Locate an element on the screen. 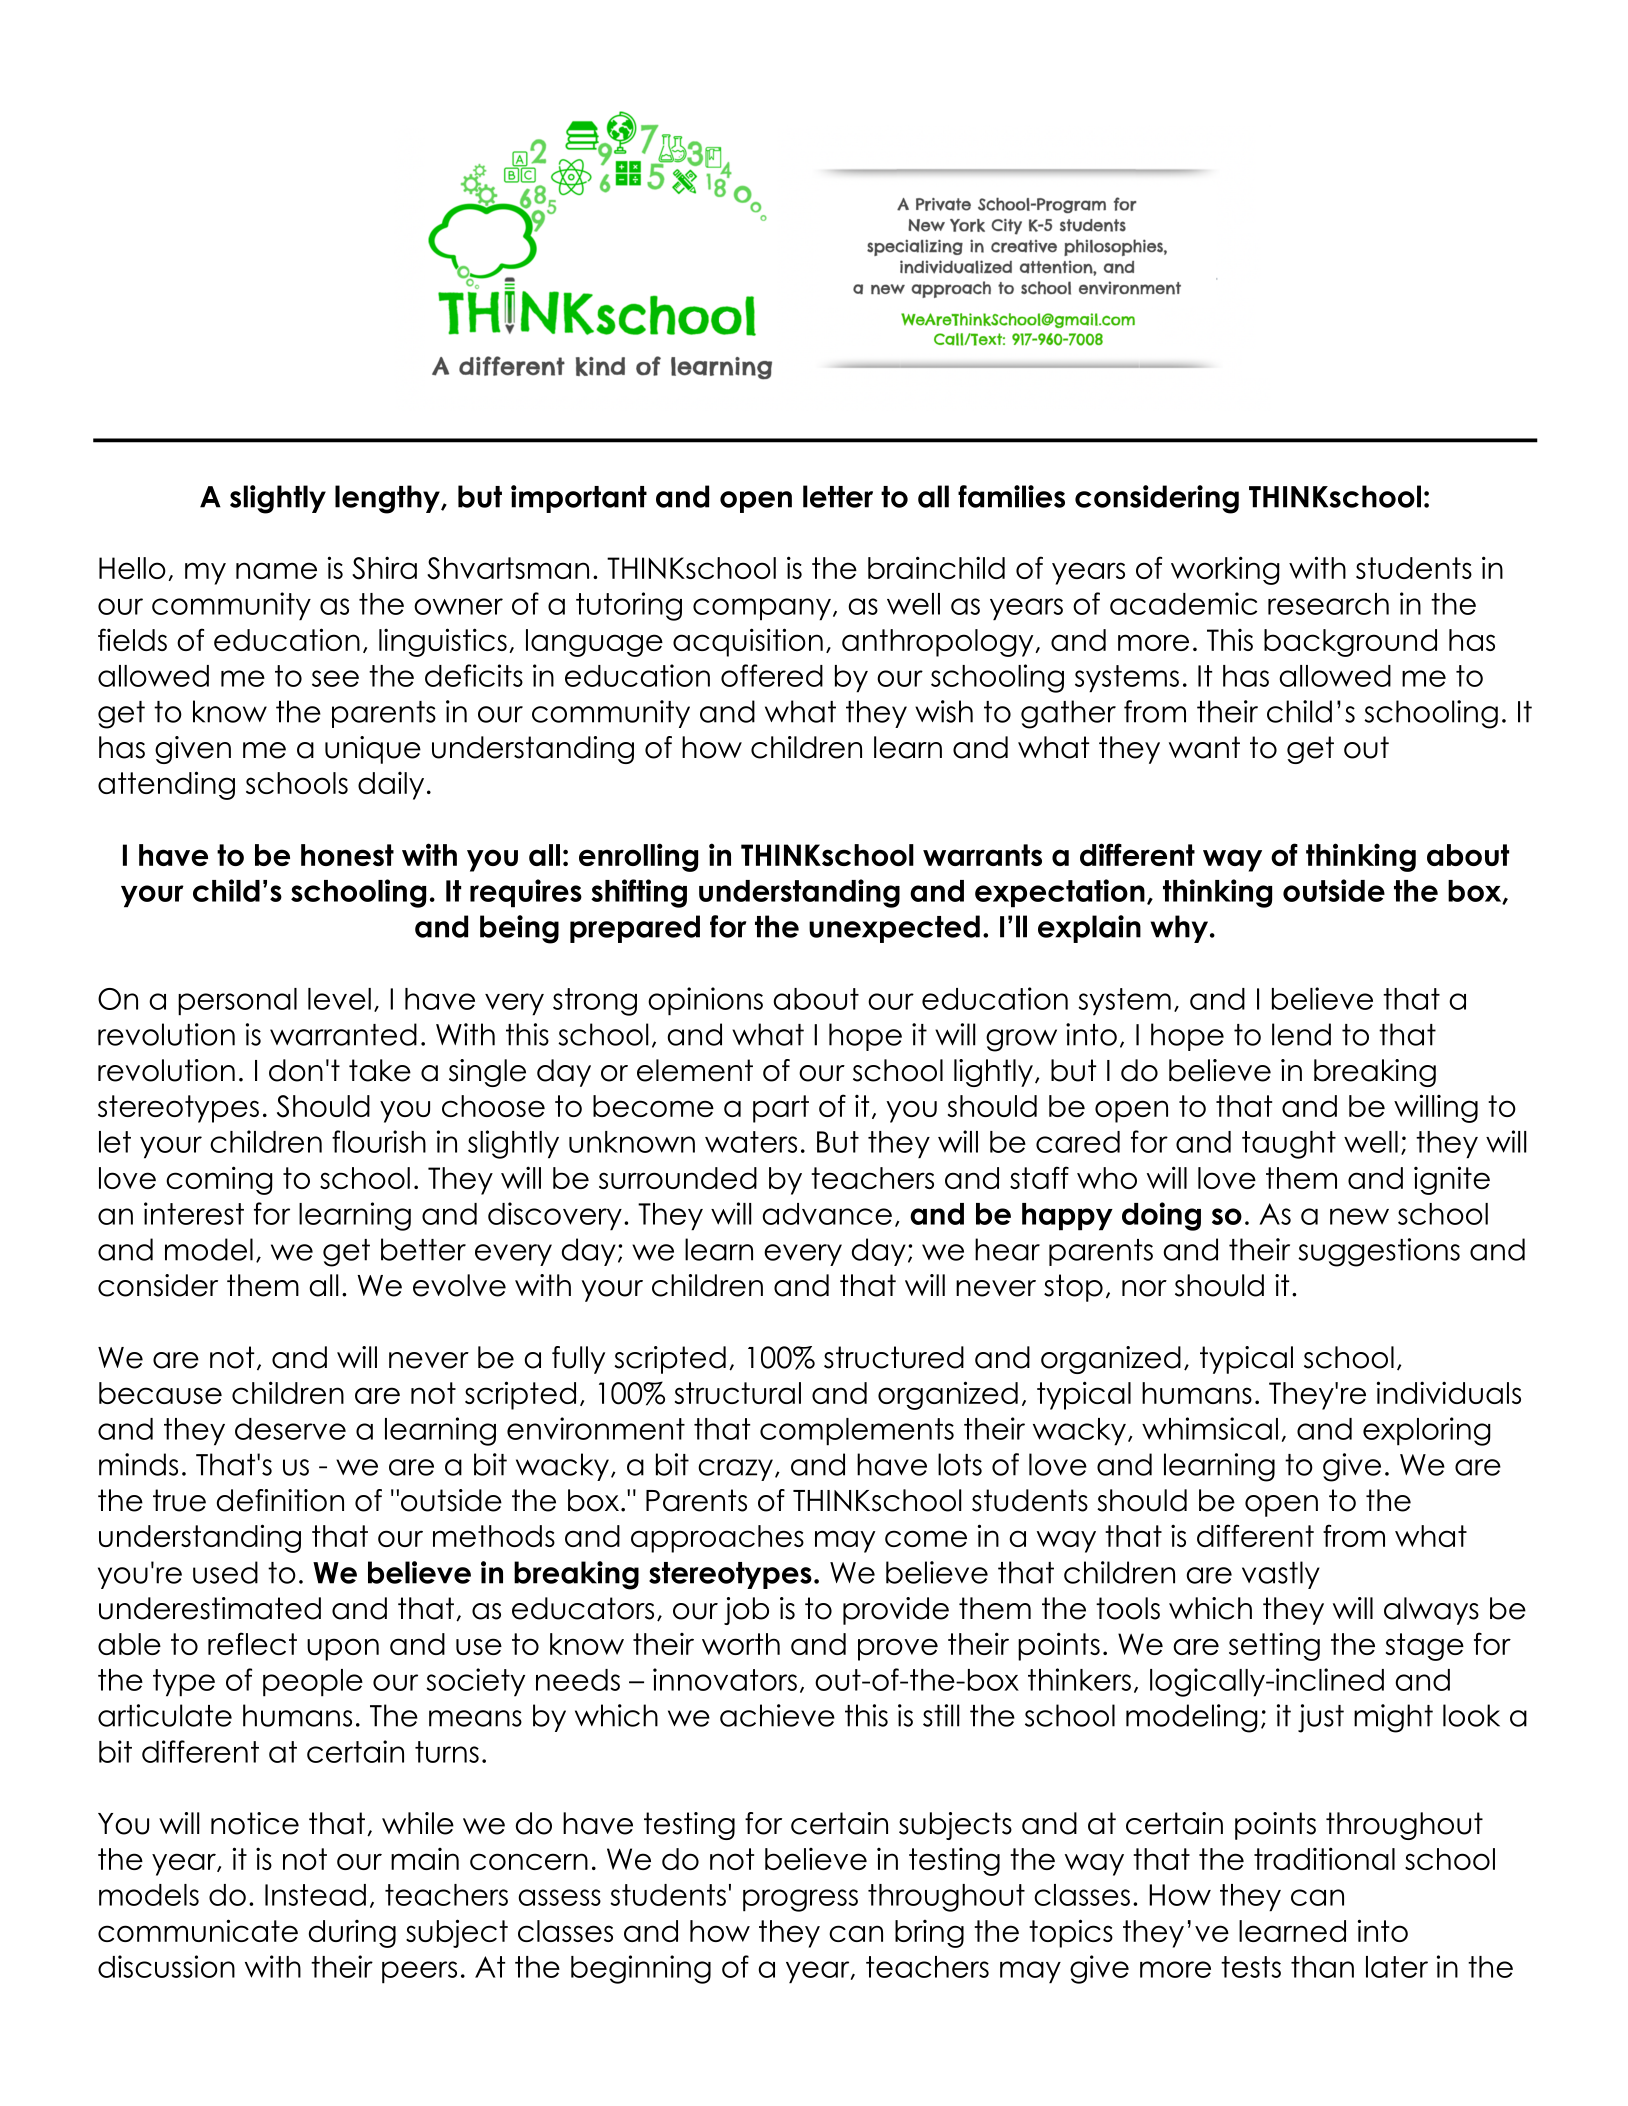  level is located at coordinates (339, 999).
